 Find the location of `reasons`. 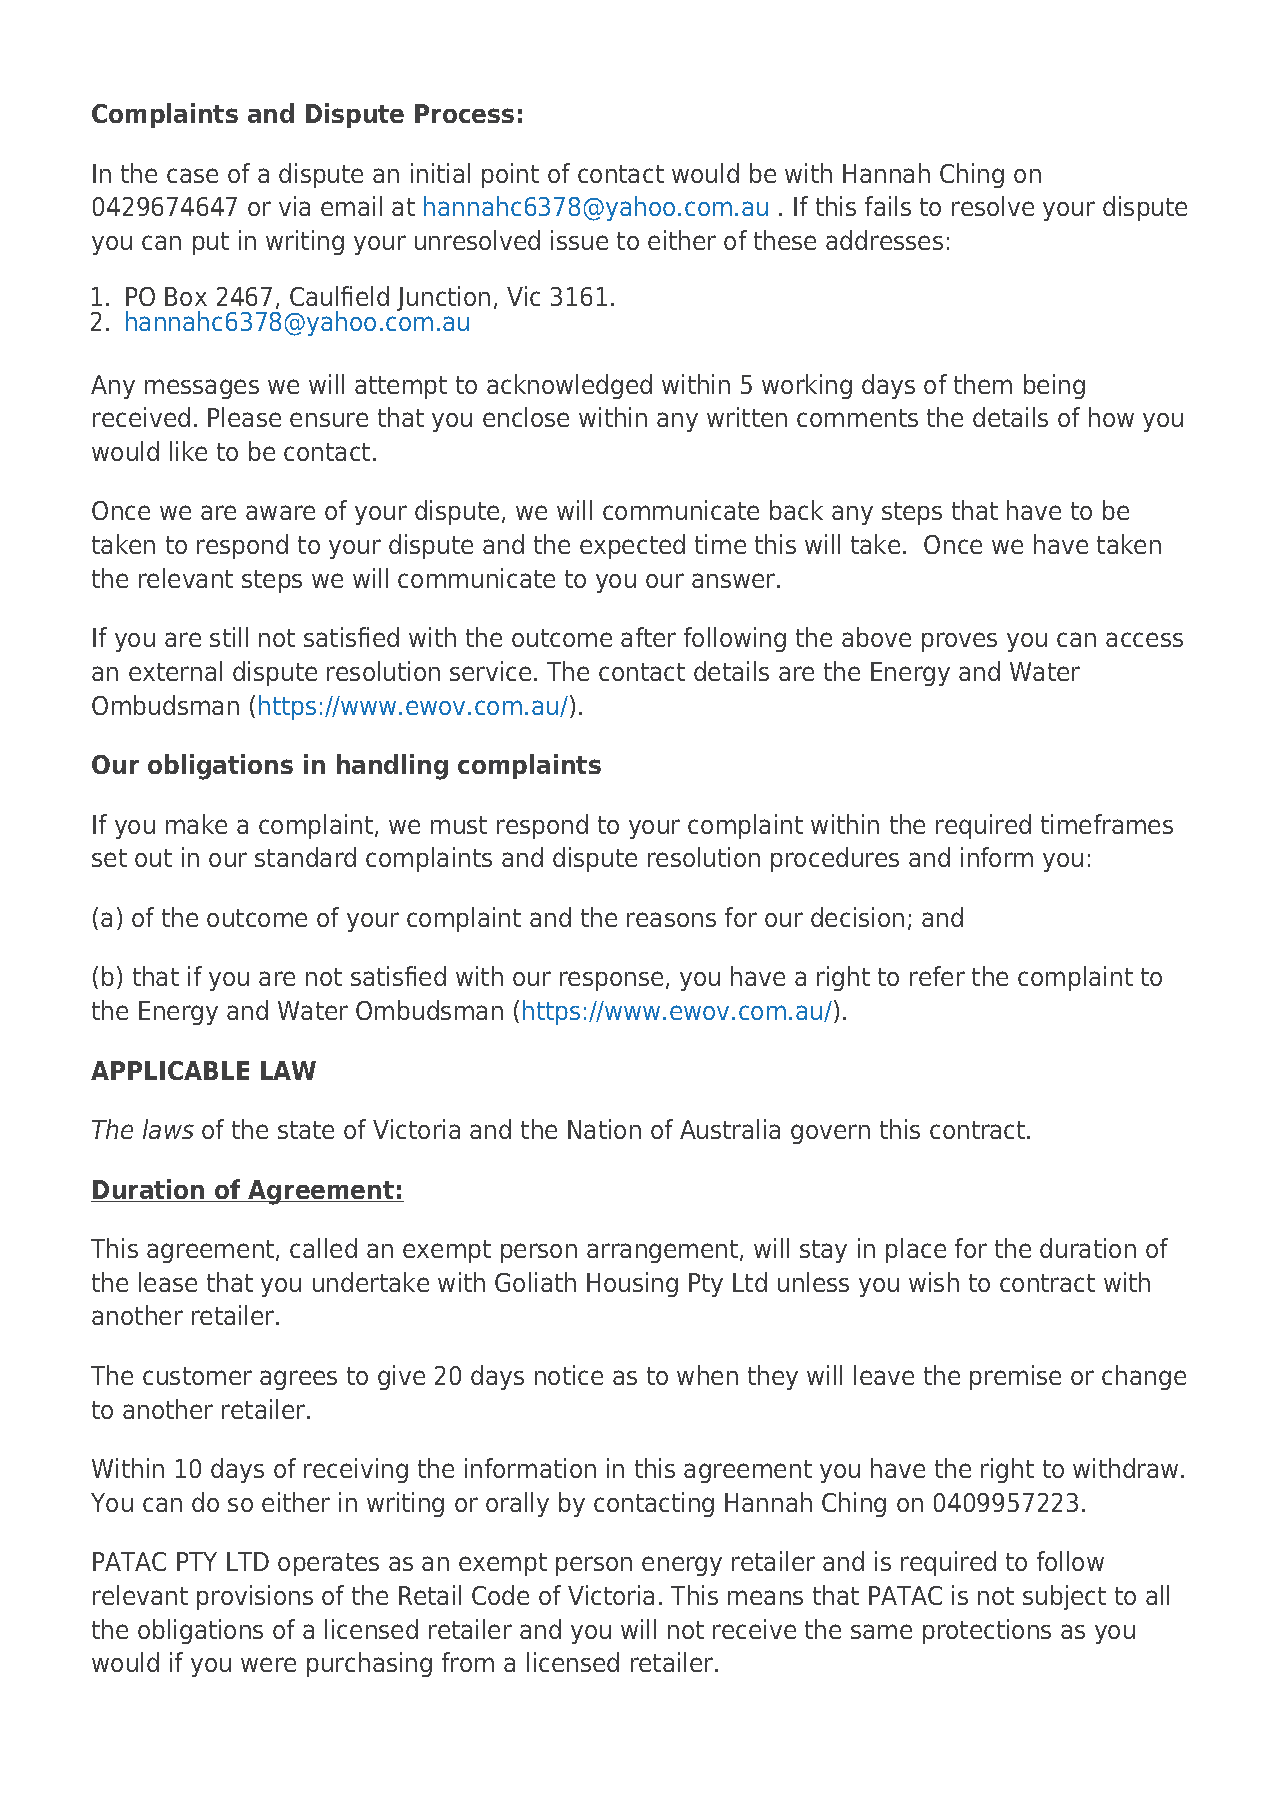

reasons is located at coordinates (671, 919).
